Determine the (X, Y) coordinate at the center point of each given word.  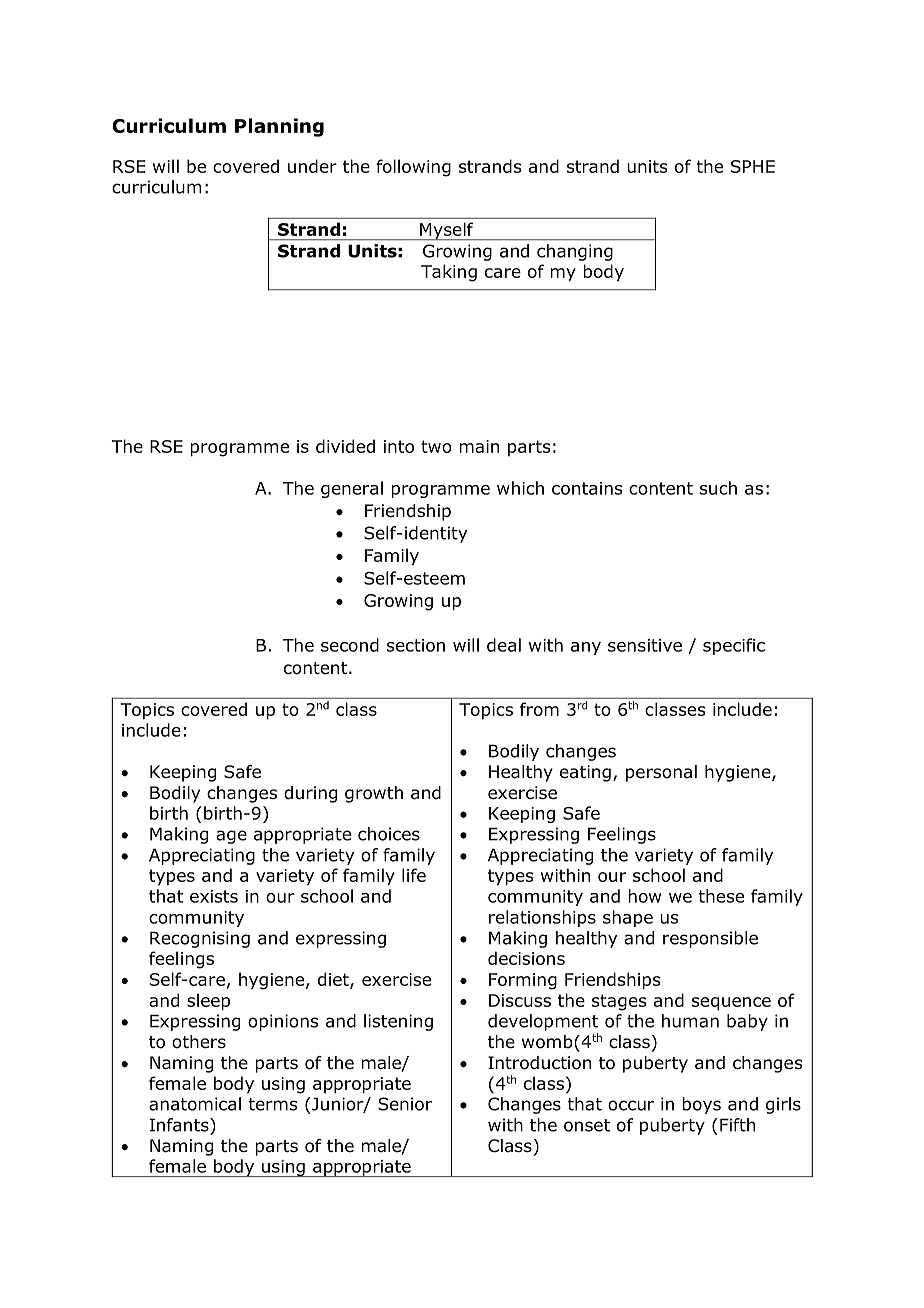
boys (701, 1105)
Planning (279, 127)
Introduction (539, 1063)
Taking (449, 273)
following (413, 168)
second (350, 645)
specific (734, 646)
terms (273, 1104)
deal (504, 645)
